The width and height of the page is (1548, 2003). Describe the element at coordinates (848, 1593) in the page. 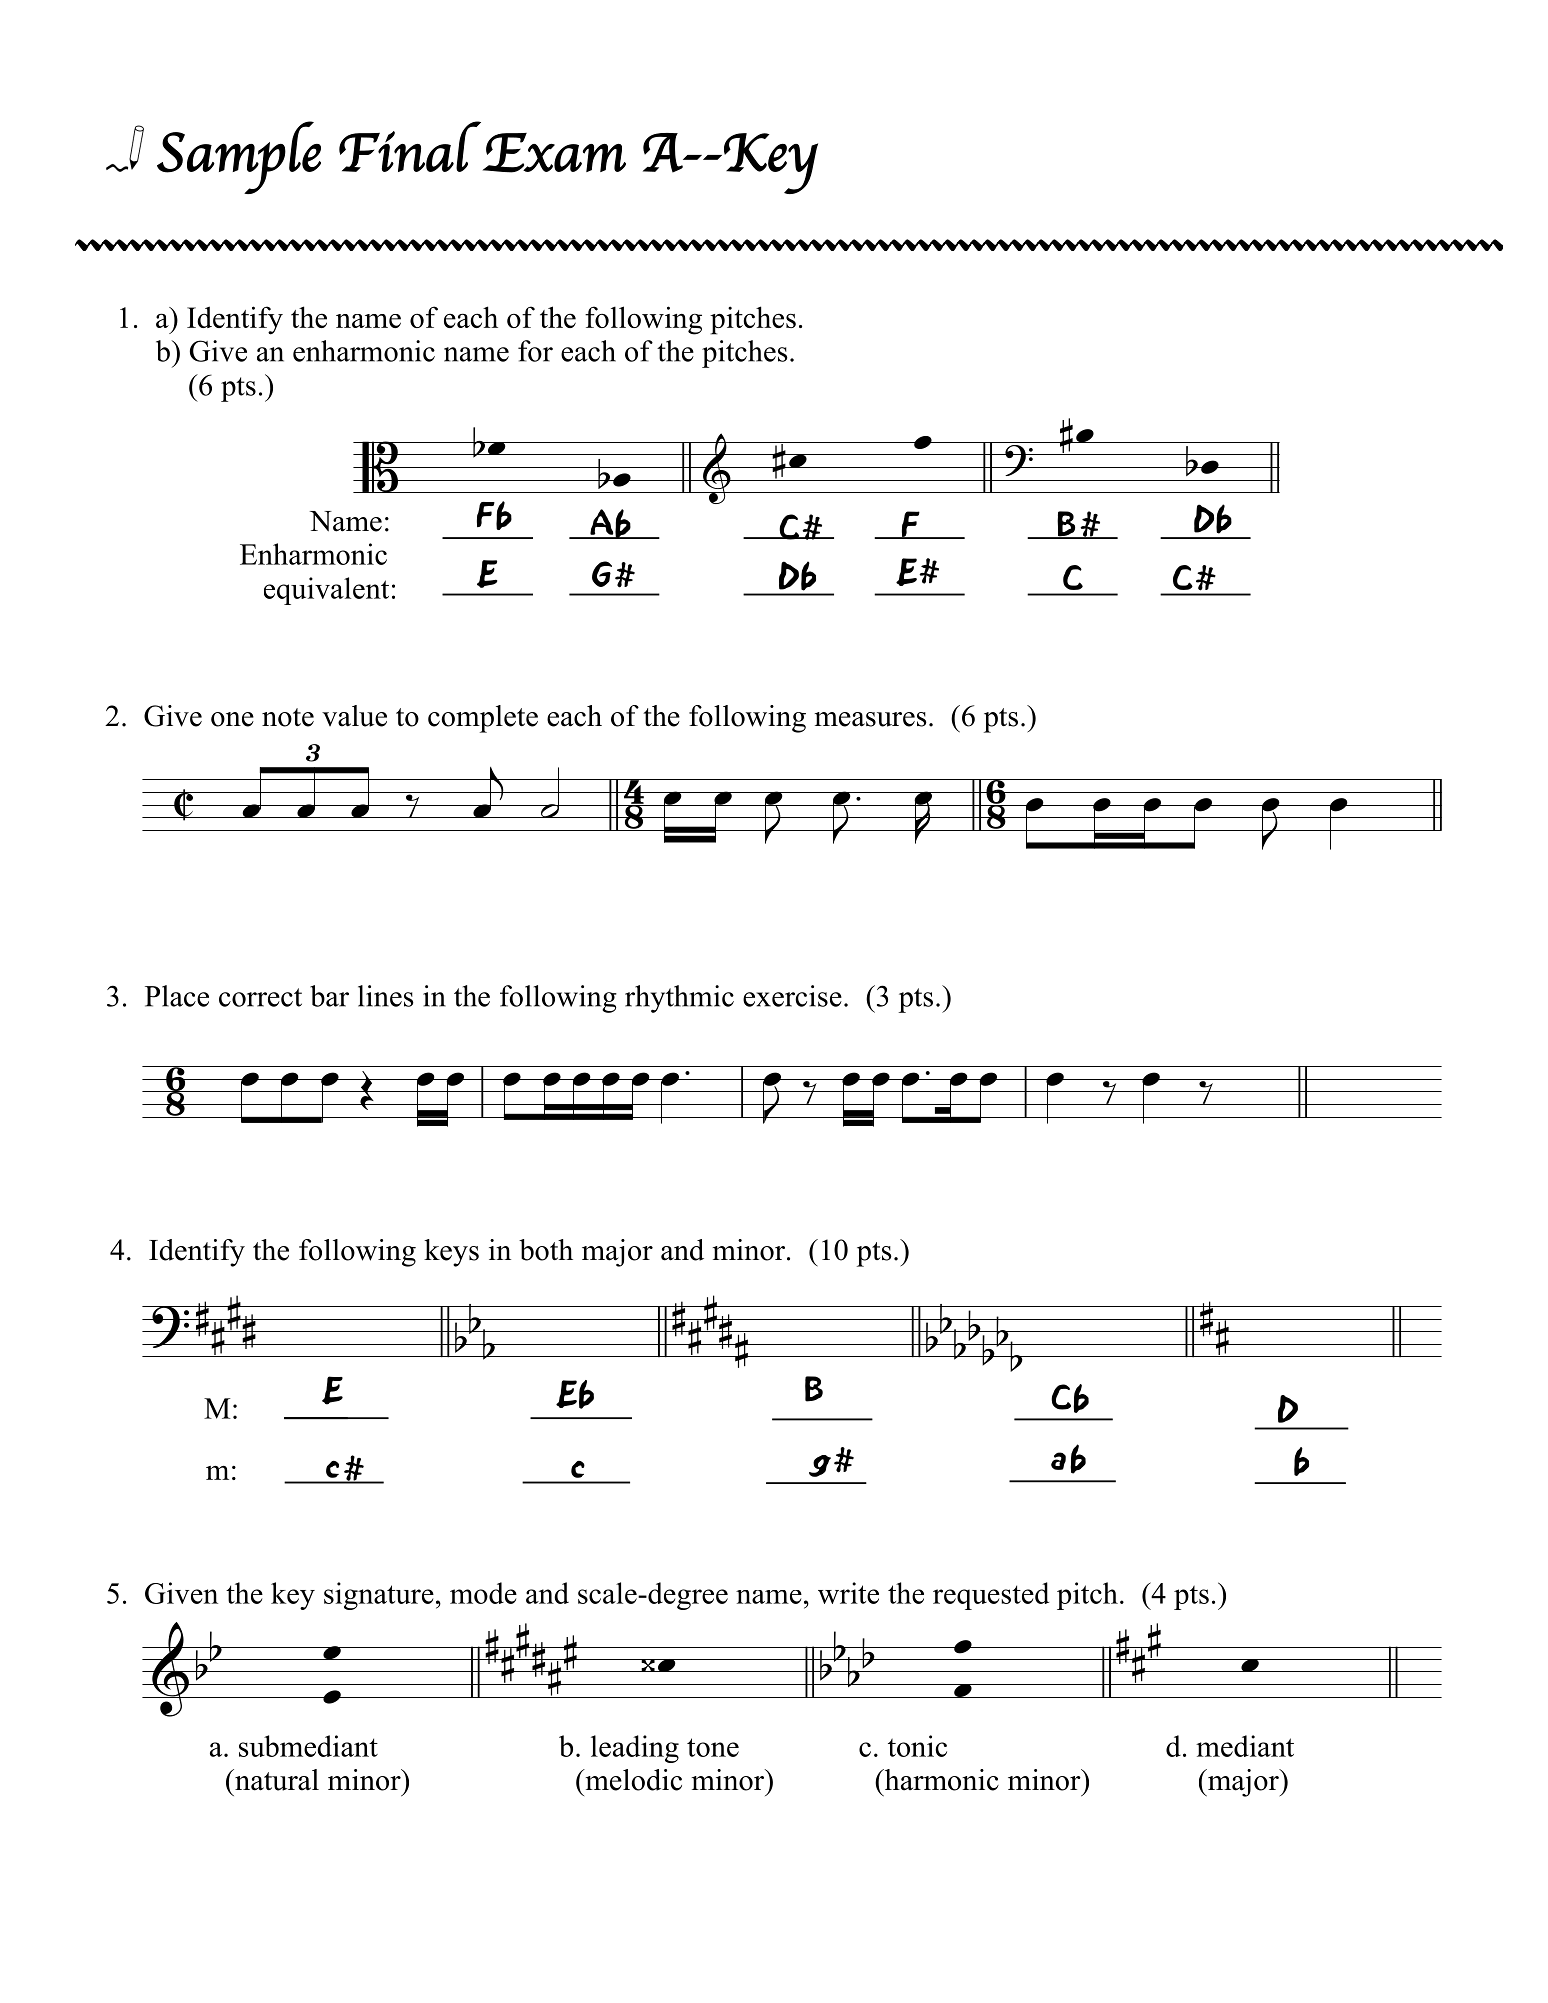

I see `write` at that location.
